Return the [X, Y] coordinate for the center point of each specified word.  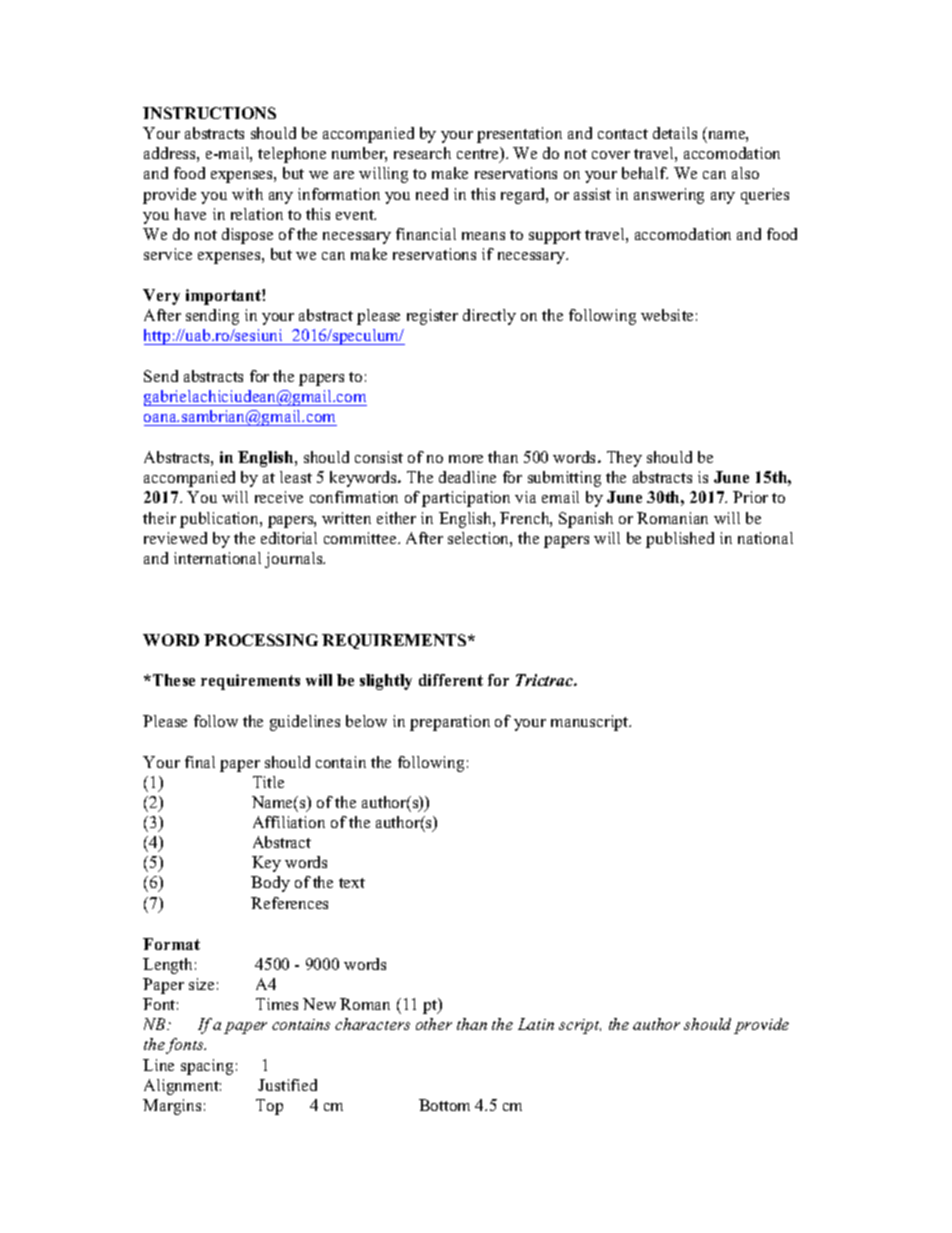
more [466, 459]
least [296, 477]
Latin [536, 1024]
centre [479, 154]
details [675, 133]
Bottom [444, 1105]
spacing [207, 1067]
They [624, 459]
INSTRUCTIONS [209, 113]
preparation [450, 723]
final [200, 762]
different [451, 680]
